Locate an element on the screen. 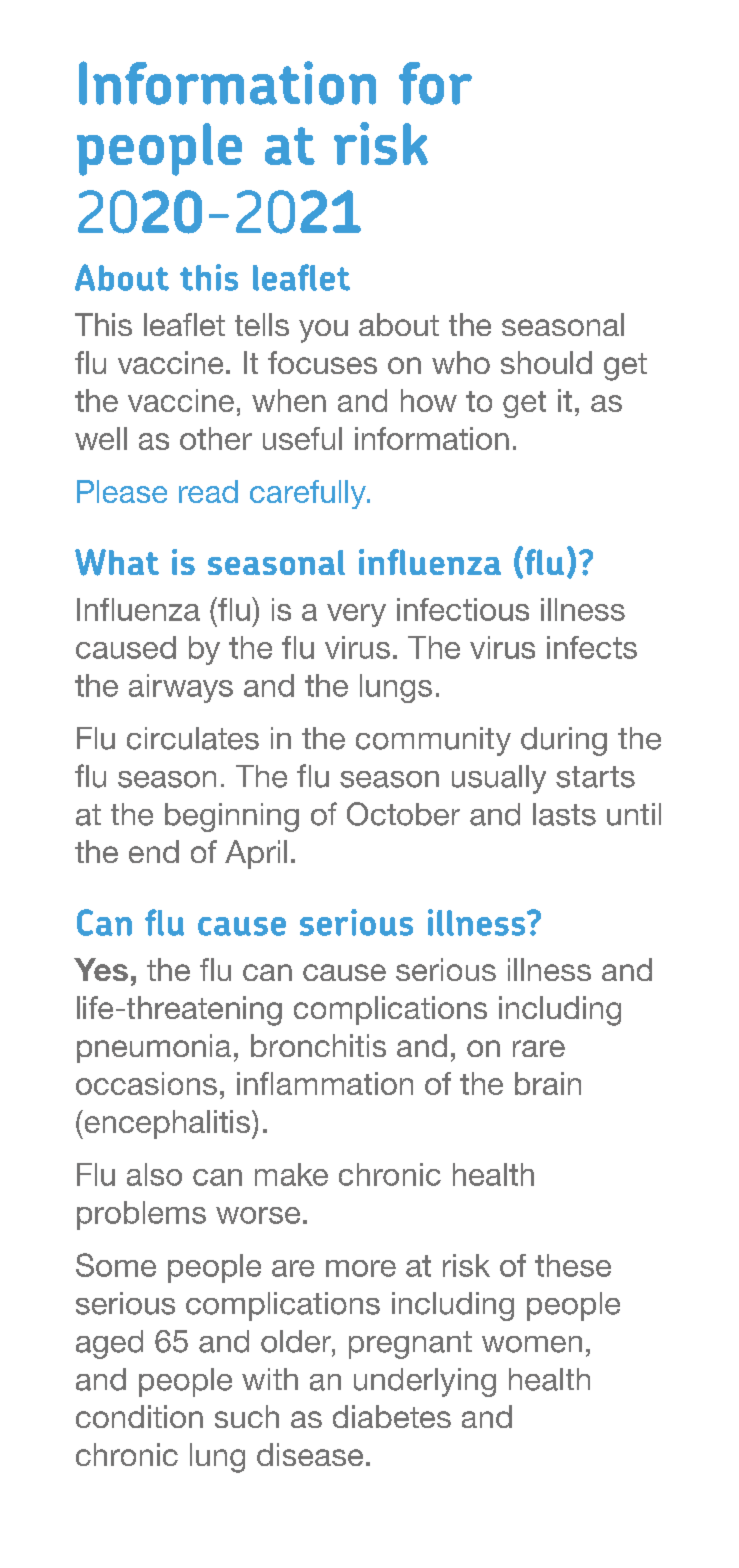 The image size is (739, 1568). should is located at coordinates (546, 362).
